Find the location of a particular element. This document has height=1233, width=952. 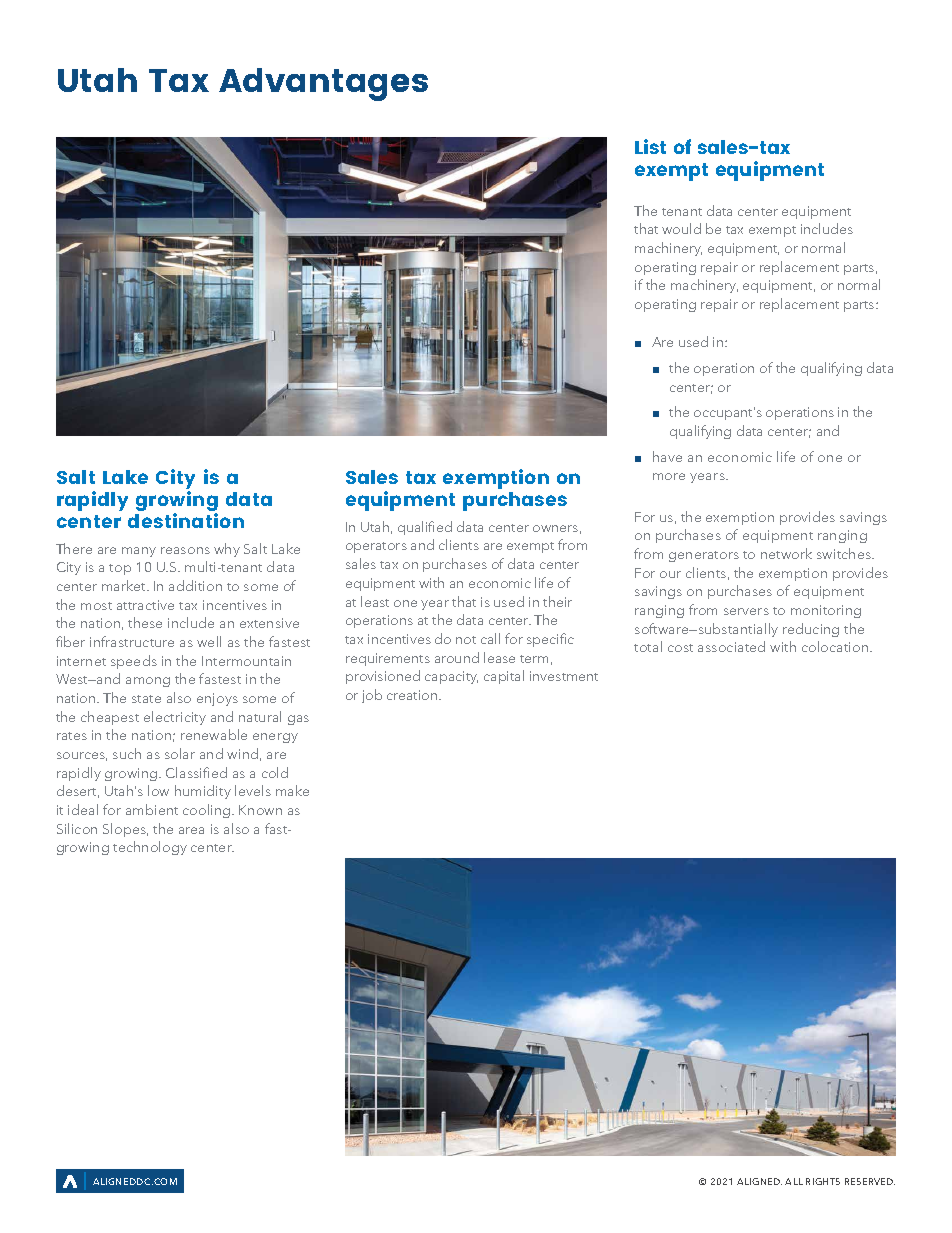

RESERVED is located at coordinates (870, 1181).
